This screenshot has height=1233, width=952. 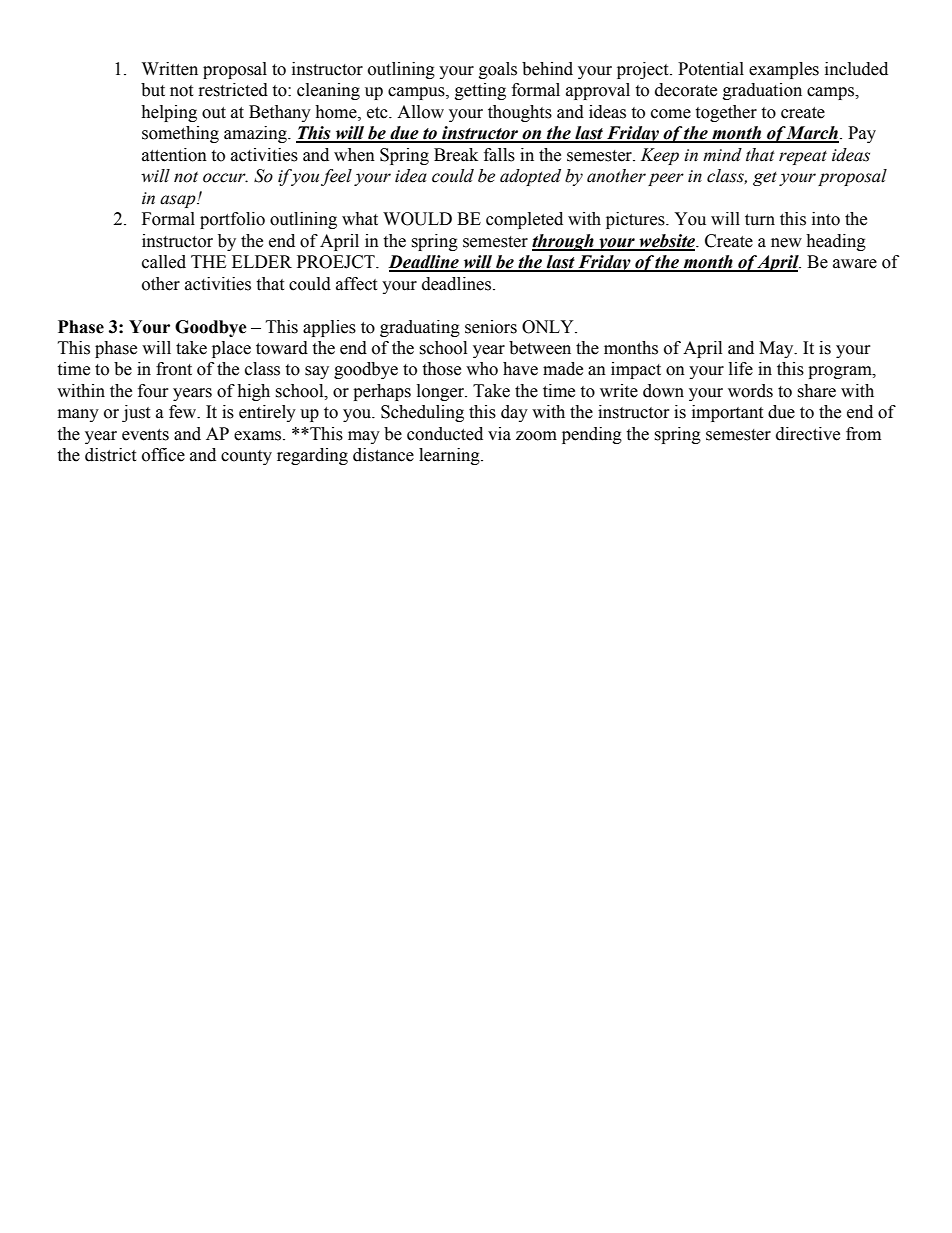 I want to click on but, so click(x=153, y=90).
